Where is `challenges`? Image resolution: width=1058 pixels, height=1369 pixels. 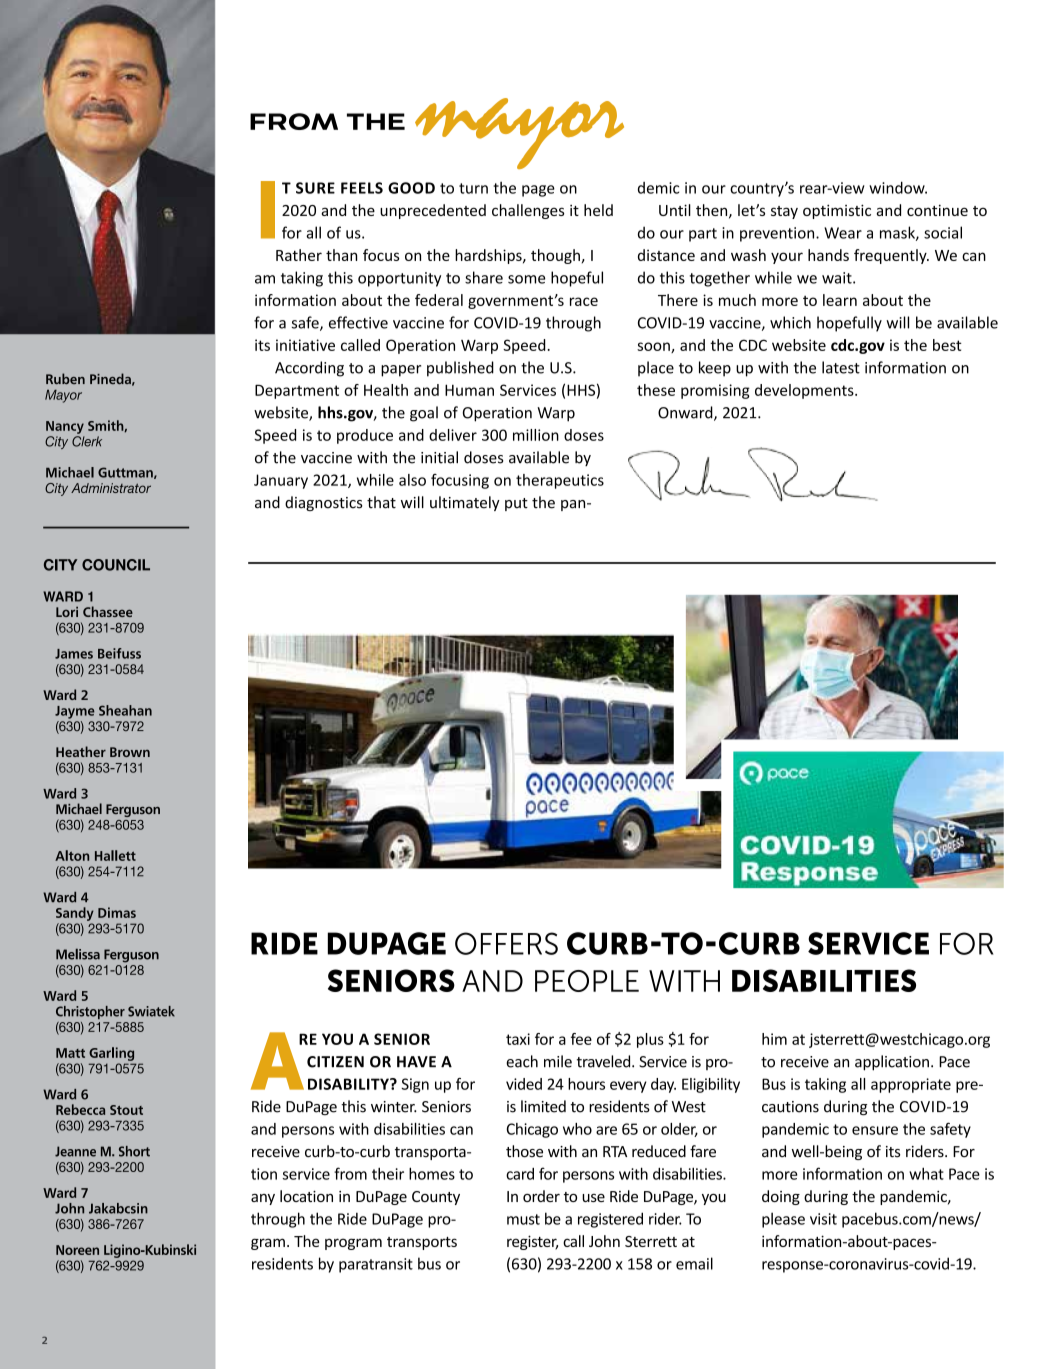 challenges is located at coordinates (528, 211).
